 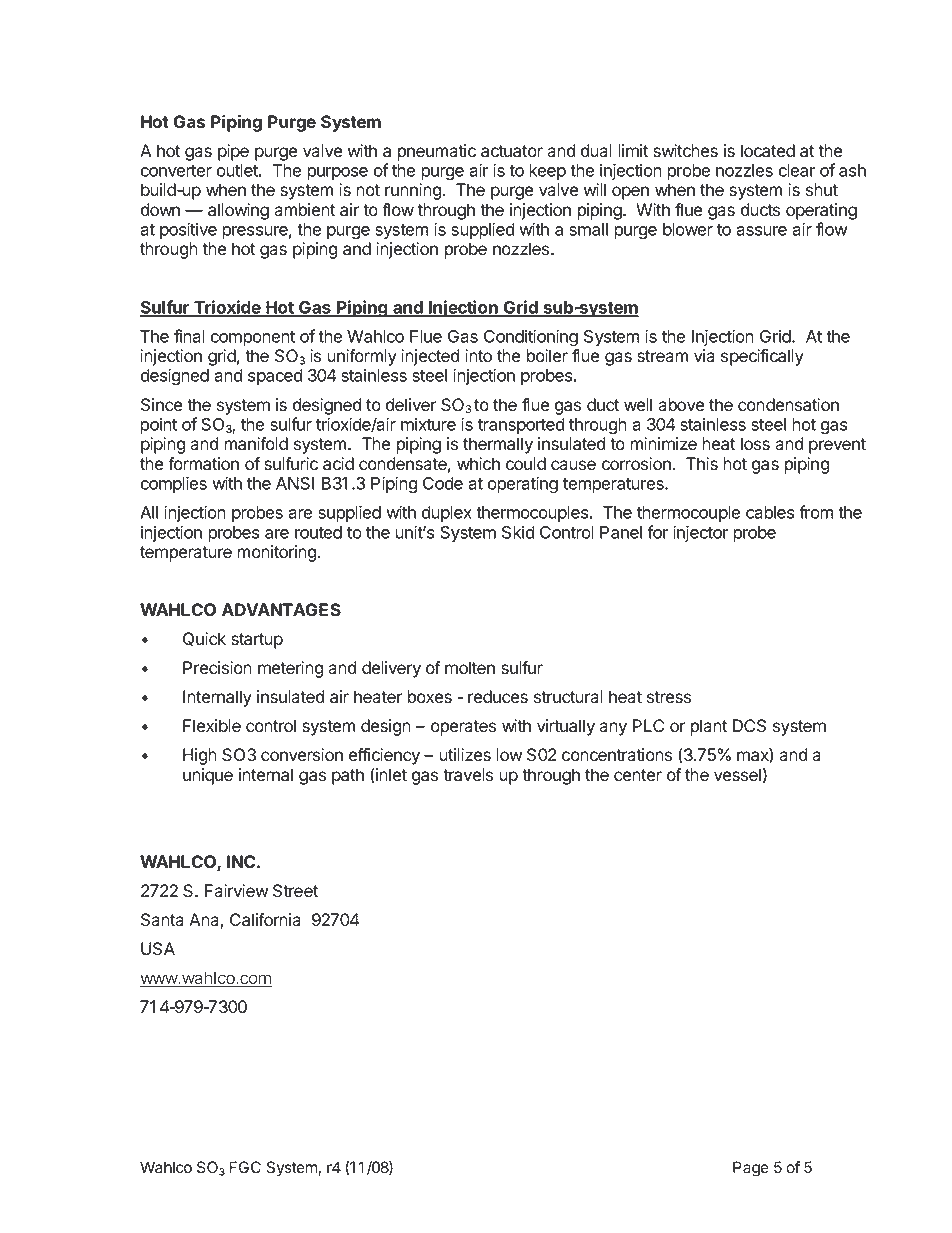 I want to click on DCS, so click(x=749, y=726).
